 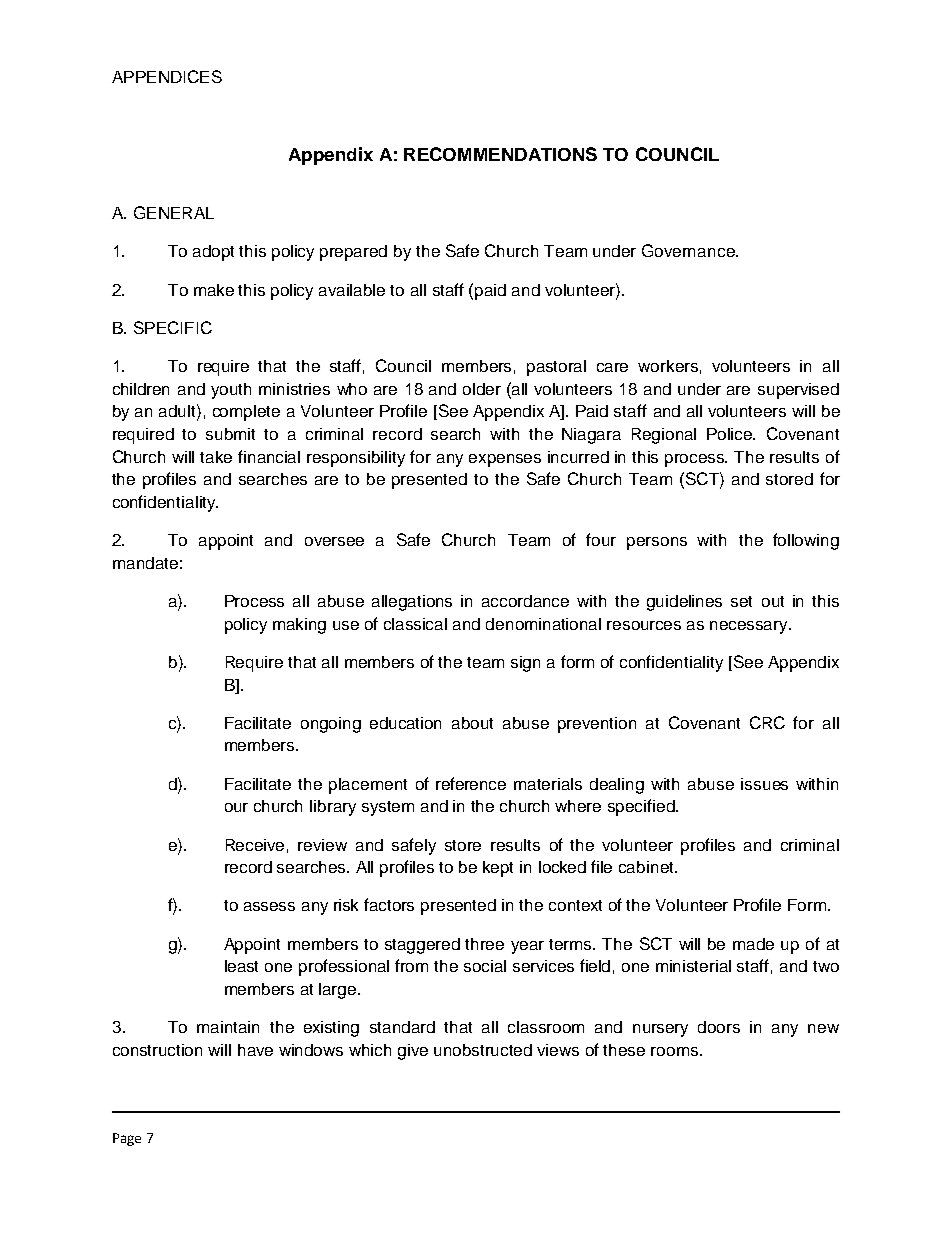 What do you see at coordinates (525, 601) in the document?
I see `accordance` at bounding box center [525, 601].
